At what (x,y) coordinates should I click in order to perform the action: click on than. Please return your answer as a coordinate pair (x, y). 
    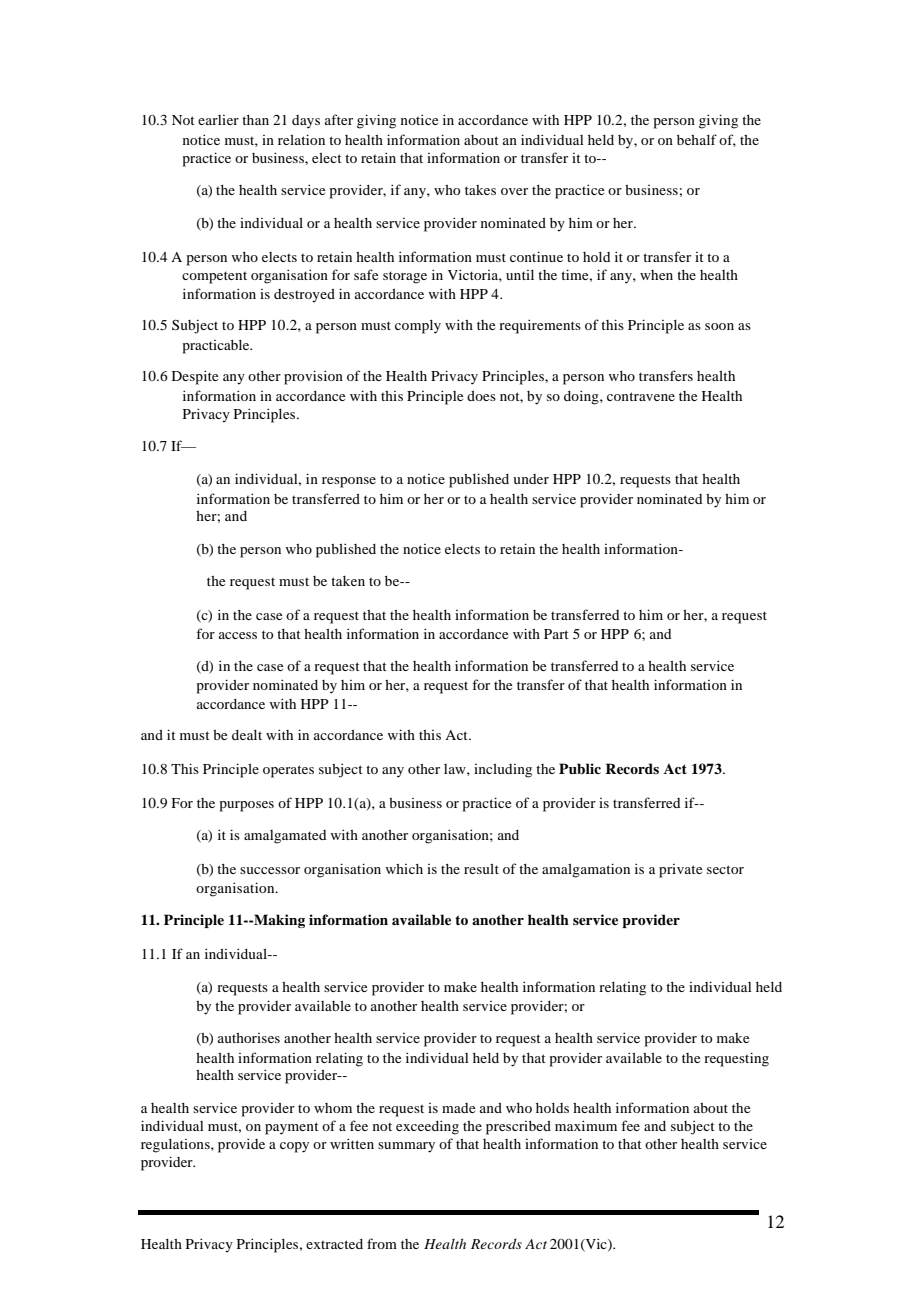
    Looking at the image, I should click on (255, 120).
